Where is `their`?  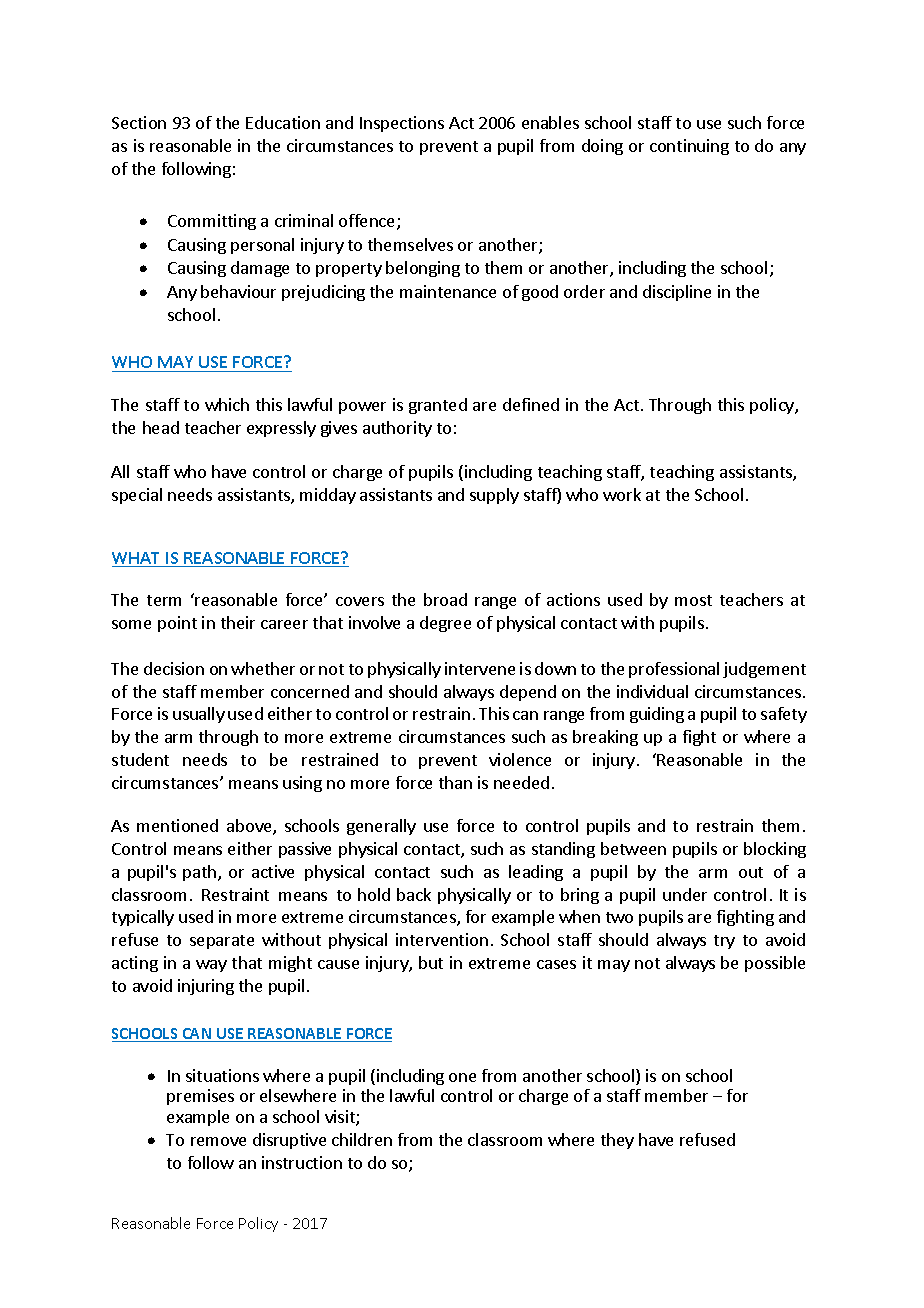
their is located at coordinates (238, 622).
